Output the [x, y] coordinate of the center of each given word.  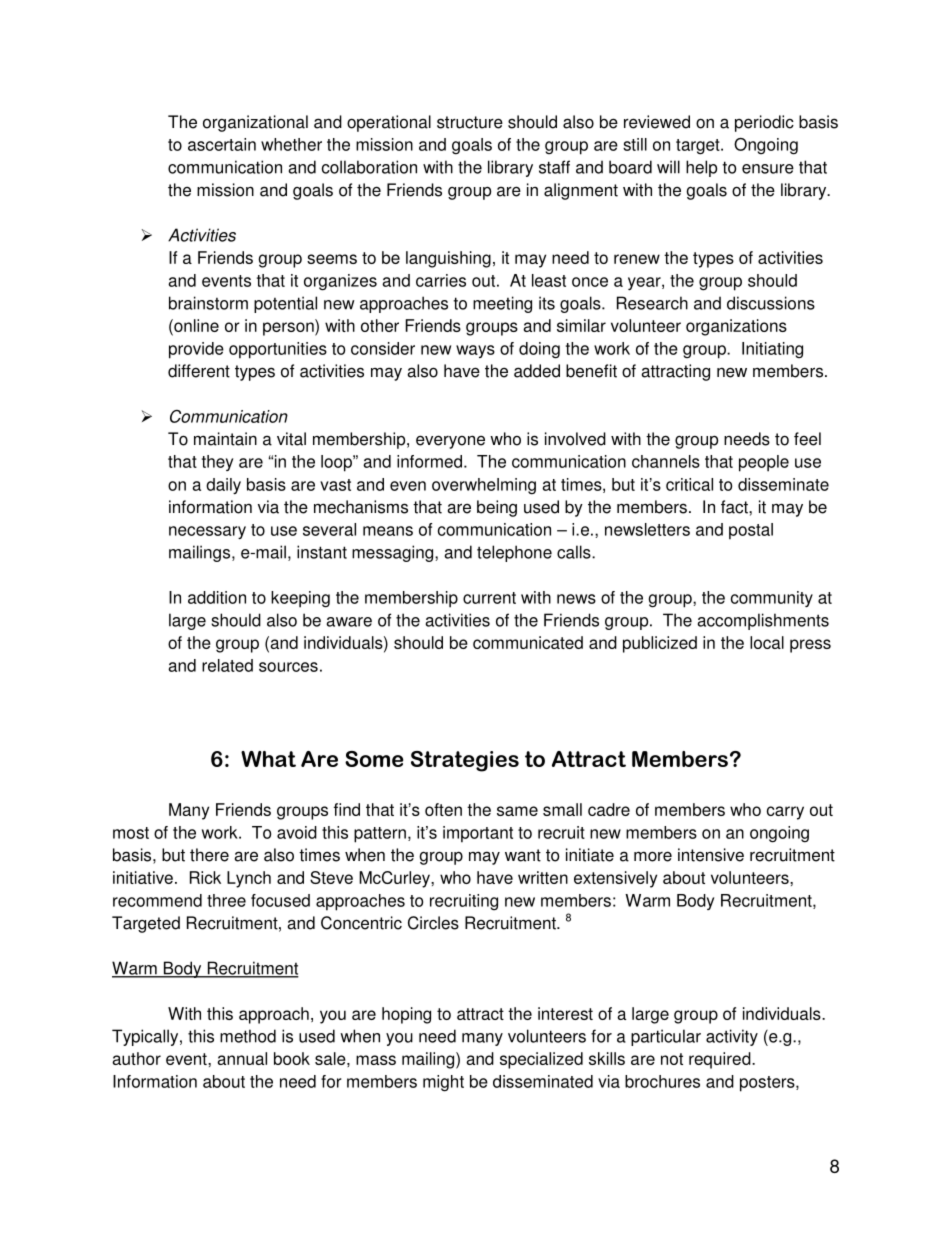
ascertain [222, 144]
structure [470, 122]
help [701, 168]
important [478, 834]
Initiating [772, 350]
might [443, 1083]
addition [217, 597]
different [199, 371]
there [209, 855]
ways [475, 351]
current [489, 598]
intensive [711, 855]
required [721, 1060]
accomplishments [763, 621]
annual [242, 1058]
